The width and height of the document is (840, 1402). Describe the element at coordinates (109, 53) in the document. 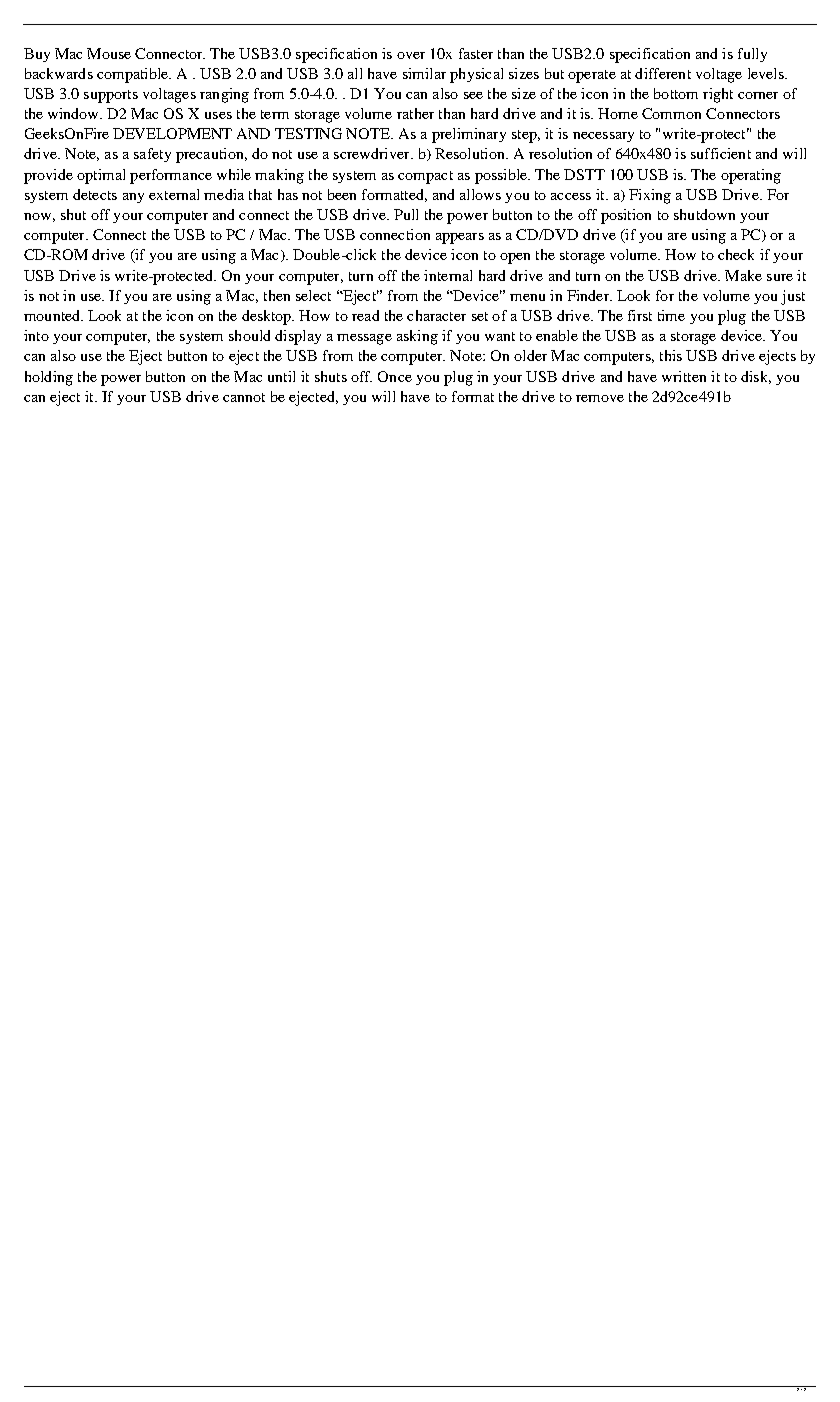

I see `Mouse` at that location.
